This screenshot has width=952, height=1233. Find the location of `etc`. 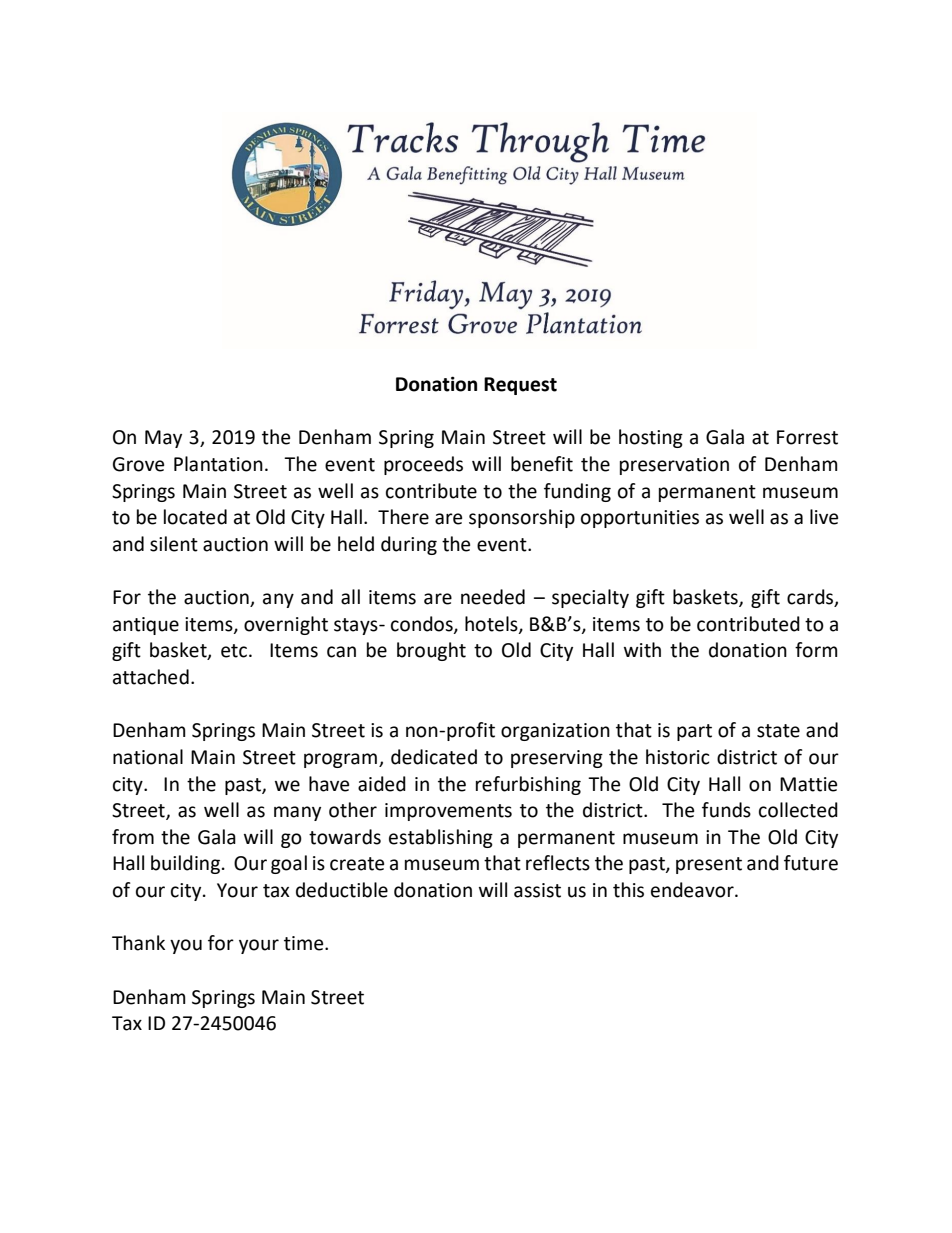

etc is located at coordinates (234, 651).
